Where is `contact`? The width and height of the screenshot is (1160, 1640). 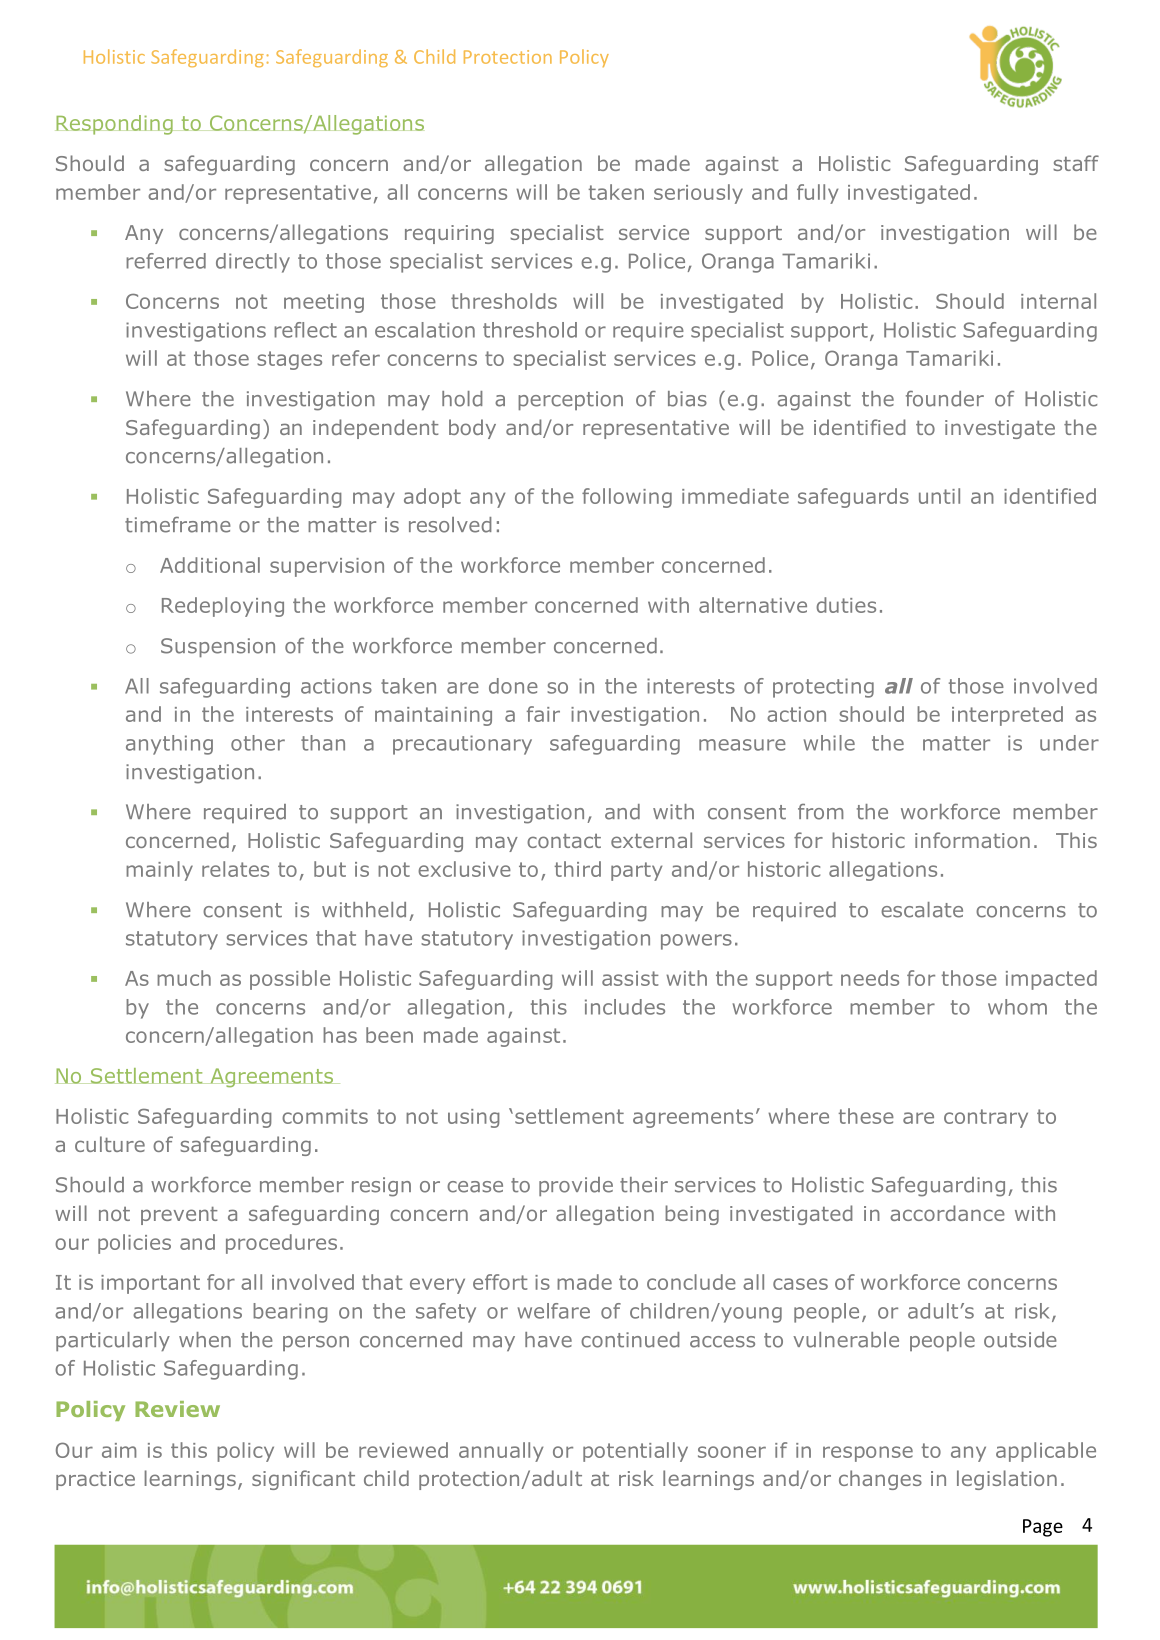 contact is located at coordinates (564, 841).
